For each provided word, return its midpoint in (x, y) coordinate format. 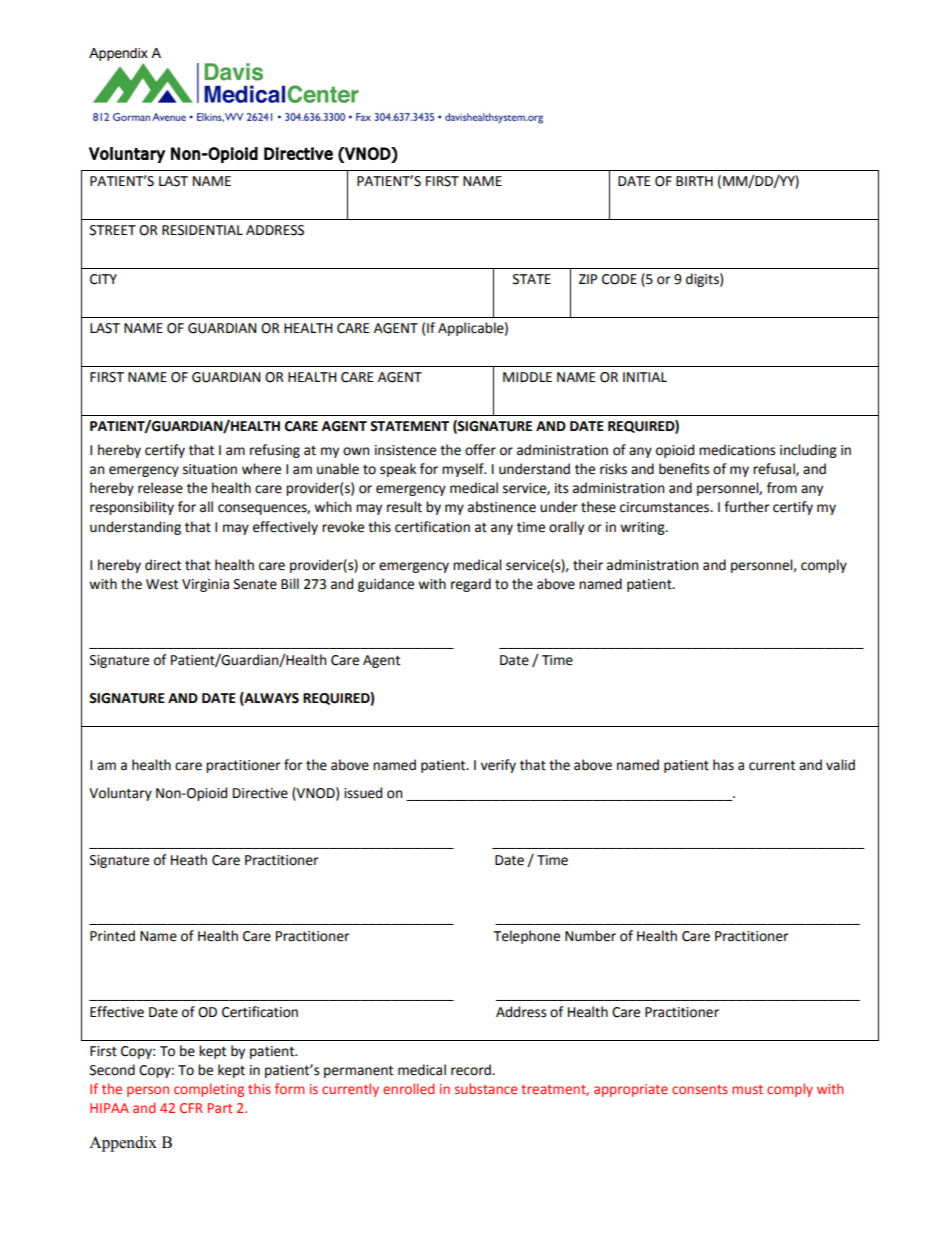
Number (590, 936)
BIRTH (694, 181)
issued (363, 793)
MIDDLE (527, 377)
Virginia (205, 585)
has (723, 765)
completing (209, 1090)
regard (471, 585)
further (747, 507)
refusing (275, 451)
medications (737, 450)
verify (498, 766)
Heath (189, 860)
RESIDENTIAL (202, 230)
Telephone (526, 937)
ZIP (588, 279)
